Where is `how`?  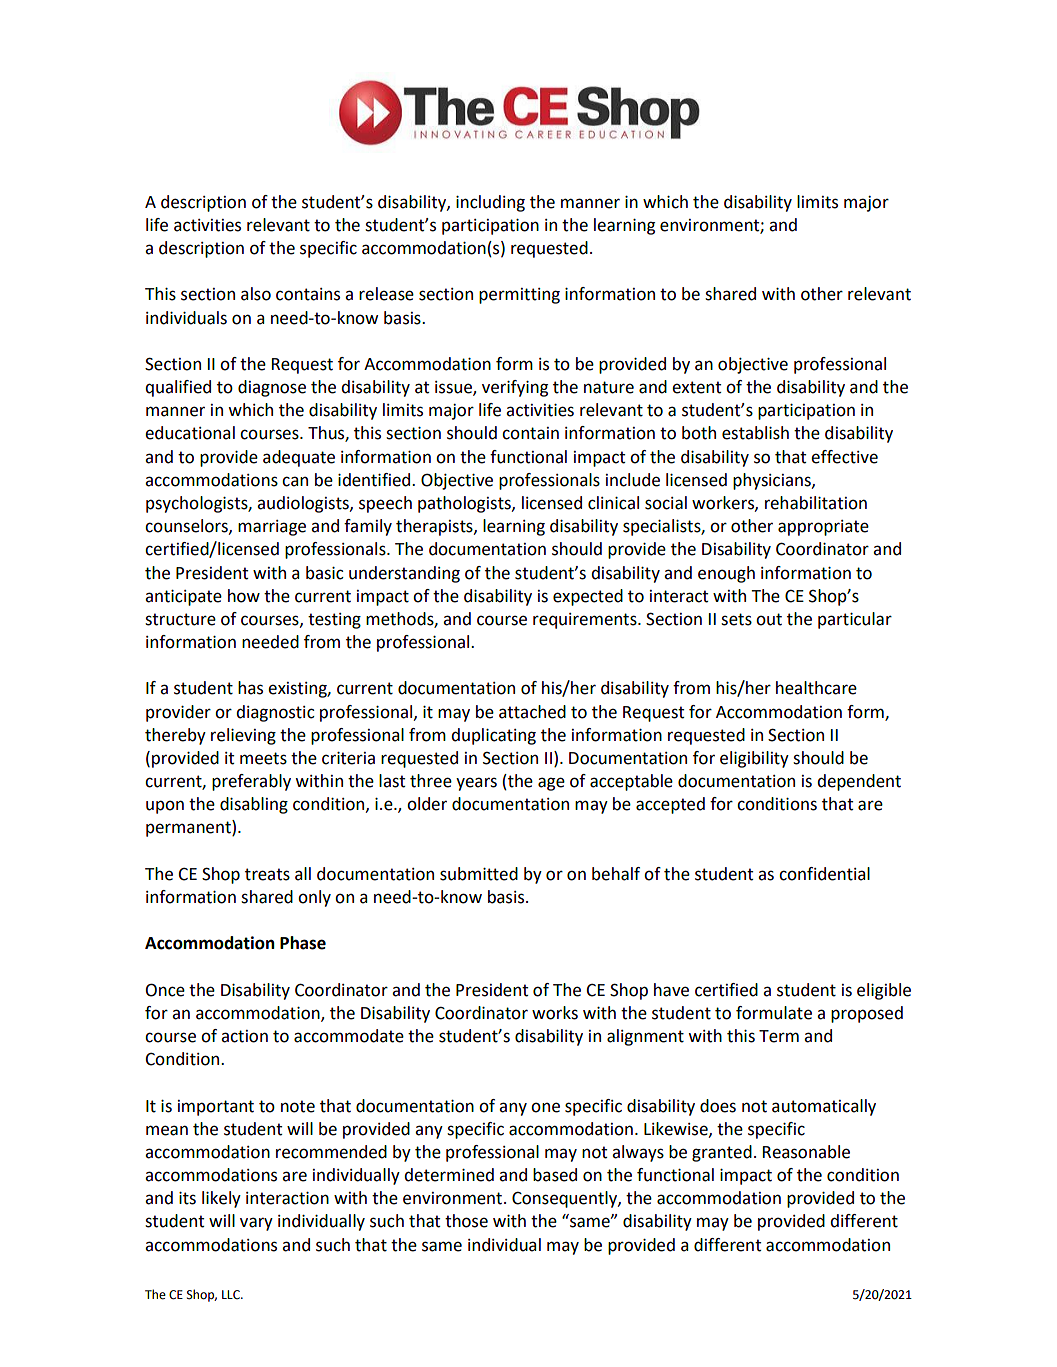
how is located at coordinates (244, 596).
